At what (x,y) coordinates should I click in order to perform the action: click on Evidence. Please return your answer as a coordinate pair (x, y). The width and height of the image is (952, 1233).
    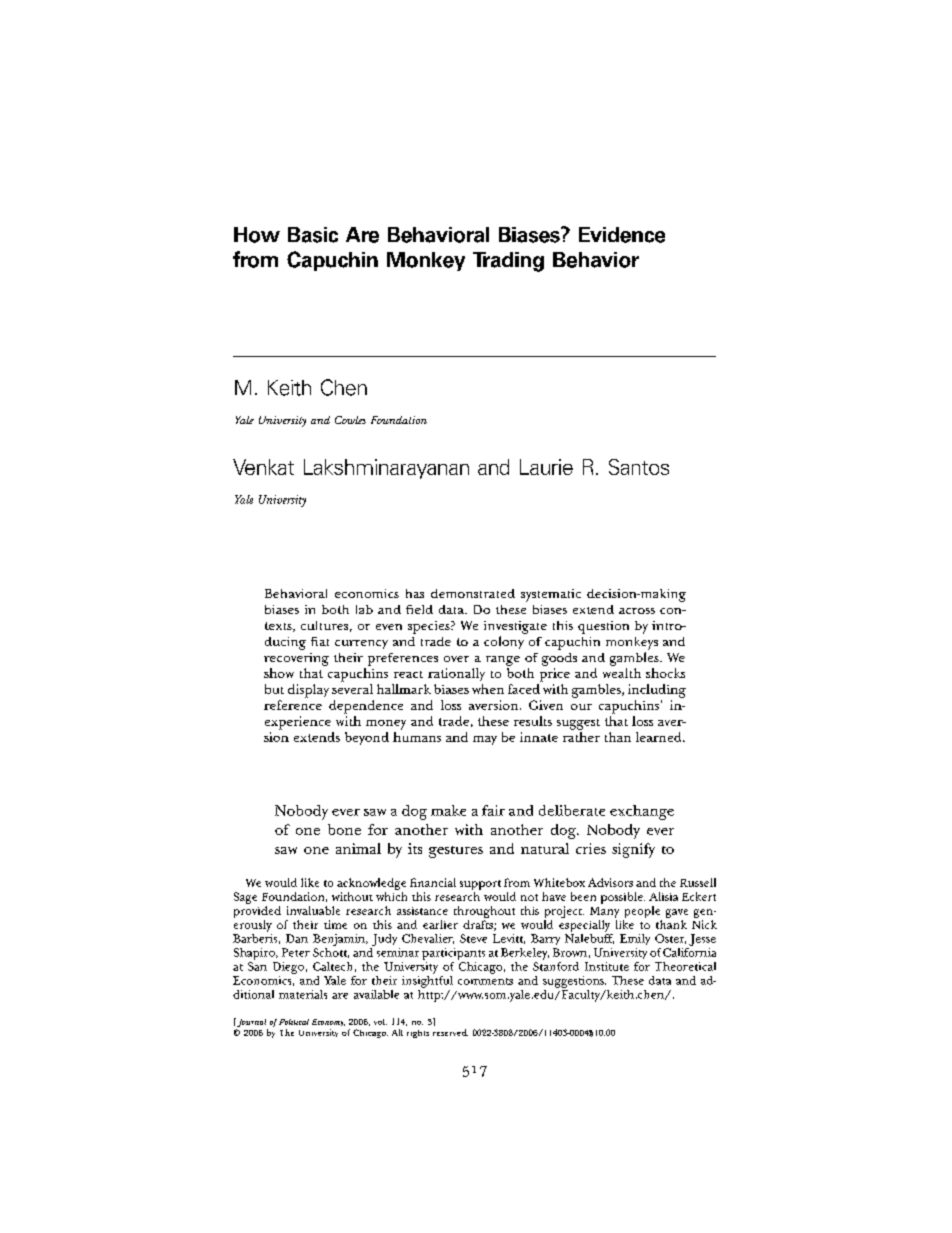
    Looking at the image, I should click on (622, 235).
